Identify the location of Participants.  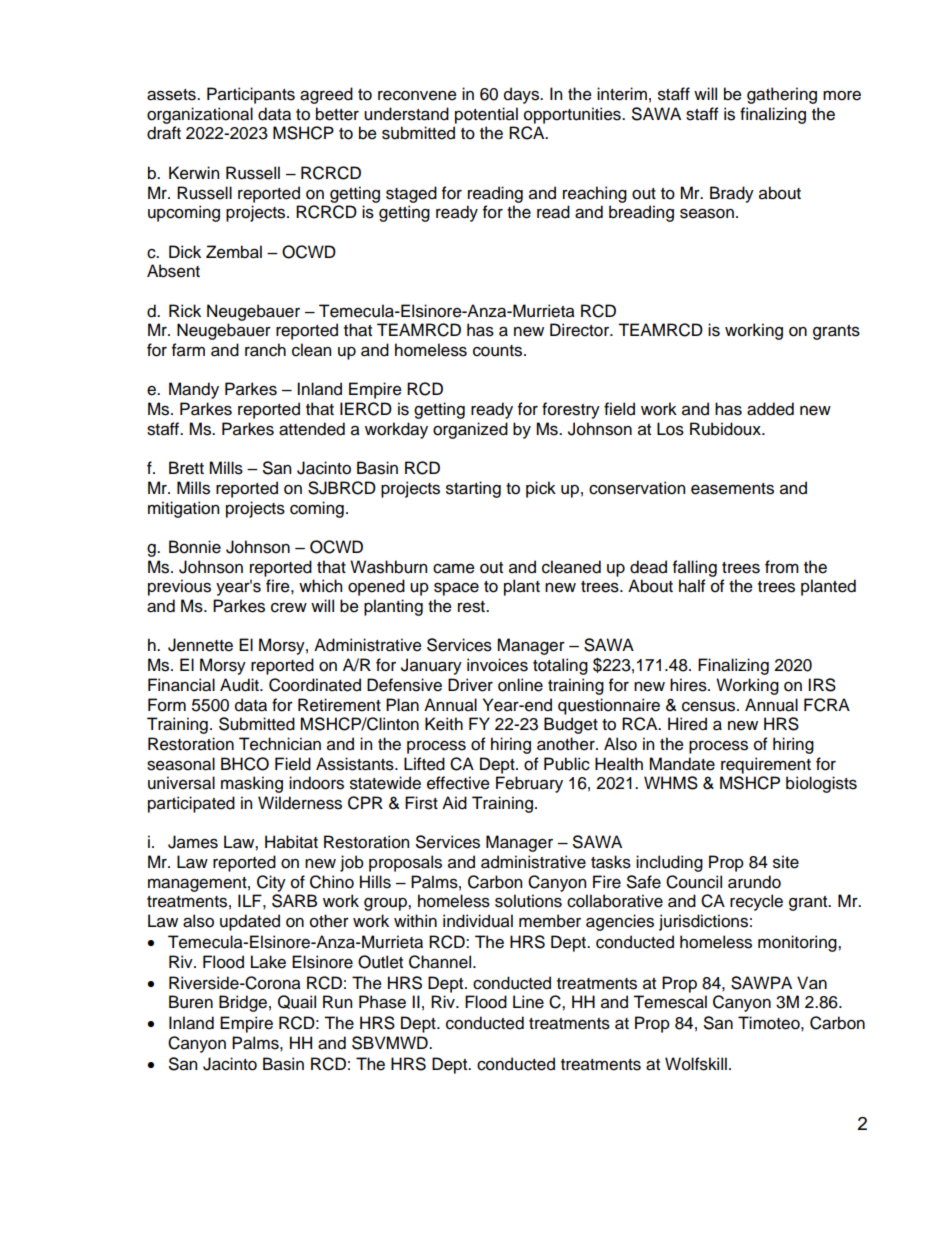
(251, 95).
